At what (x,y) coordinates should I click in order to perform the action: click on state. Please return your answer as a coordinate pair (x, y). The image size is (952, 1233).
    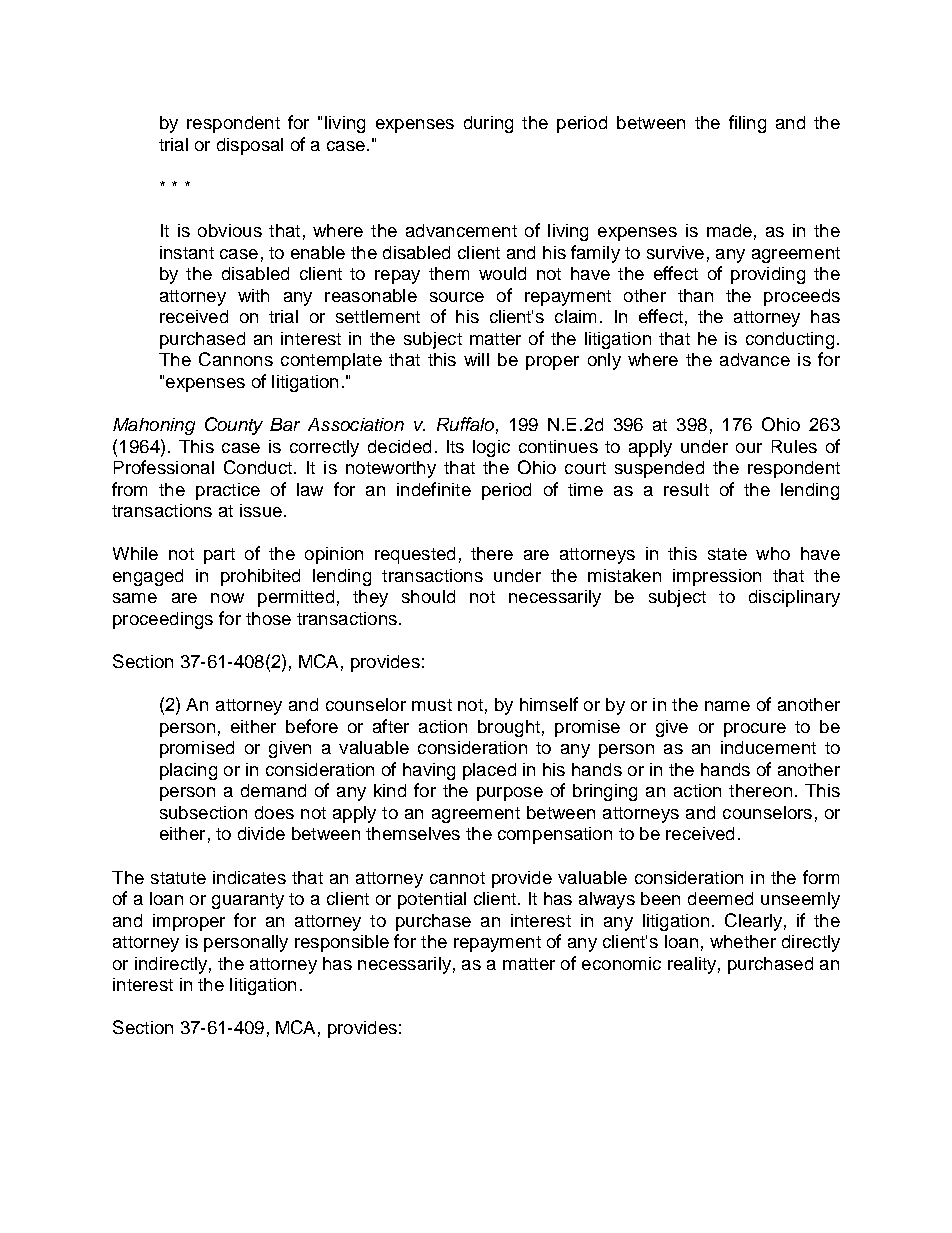
    Looking at the image, I should click on (727, 554).
